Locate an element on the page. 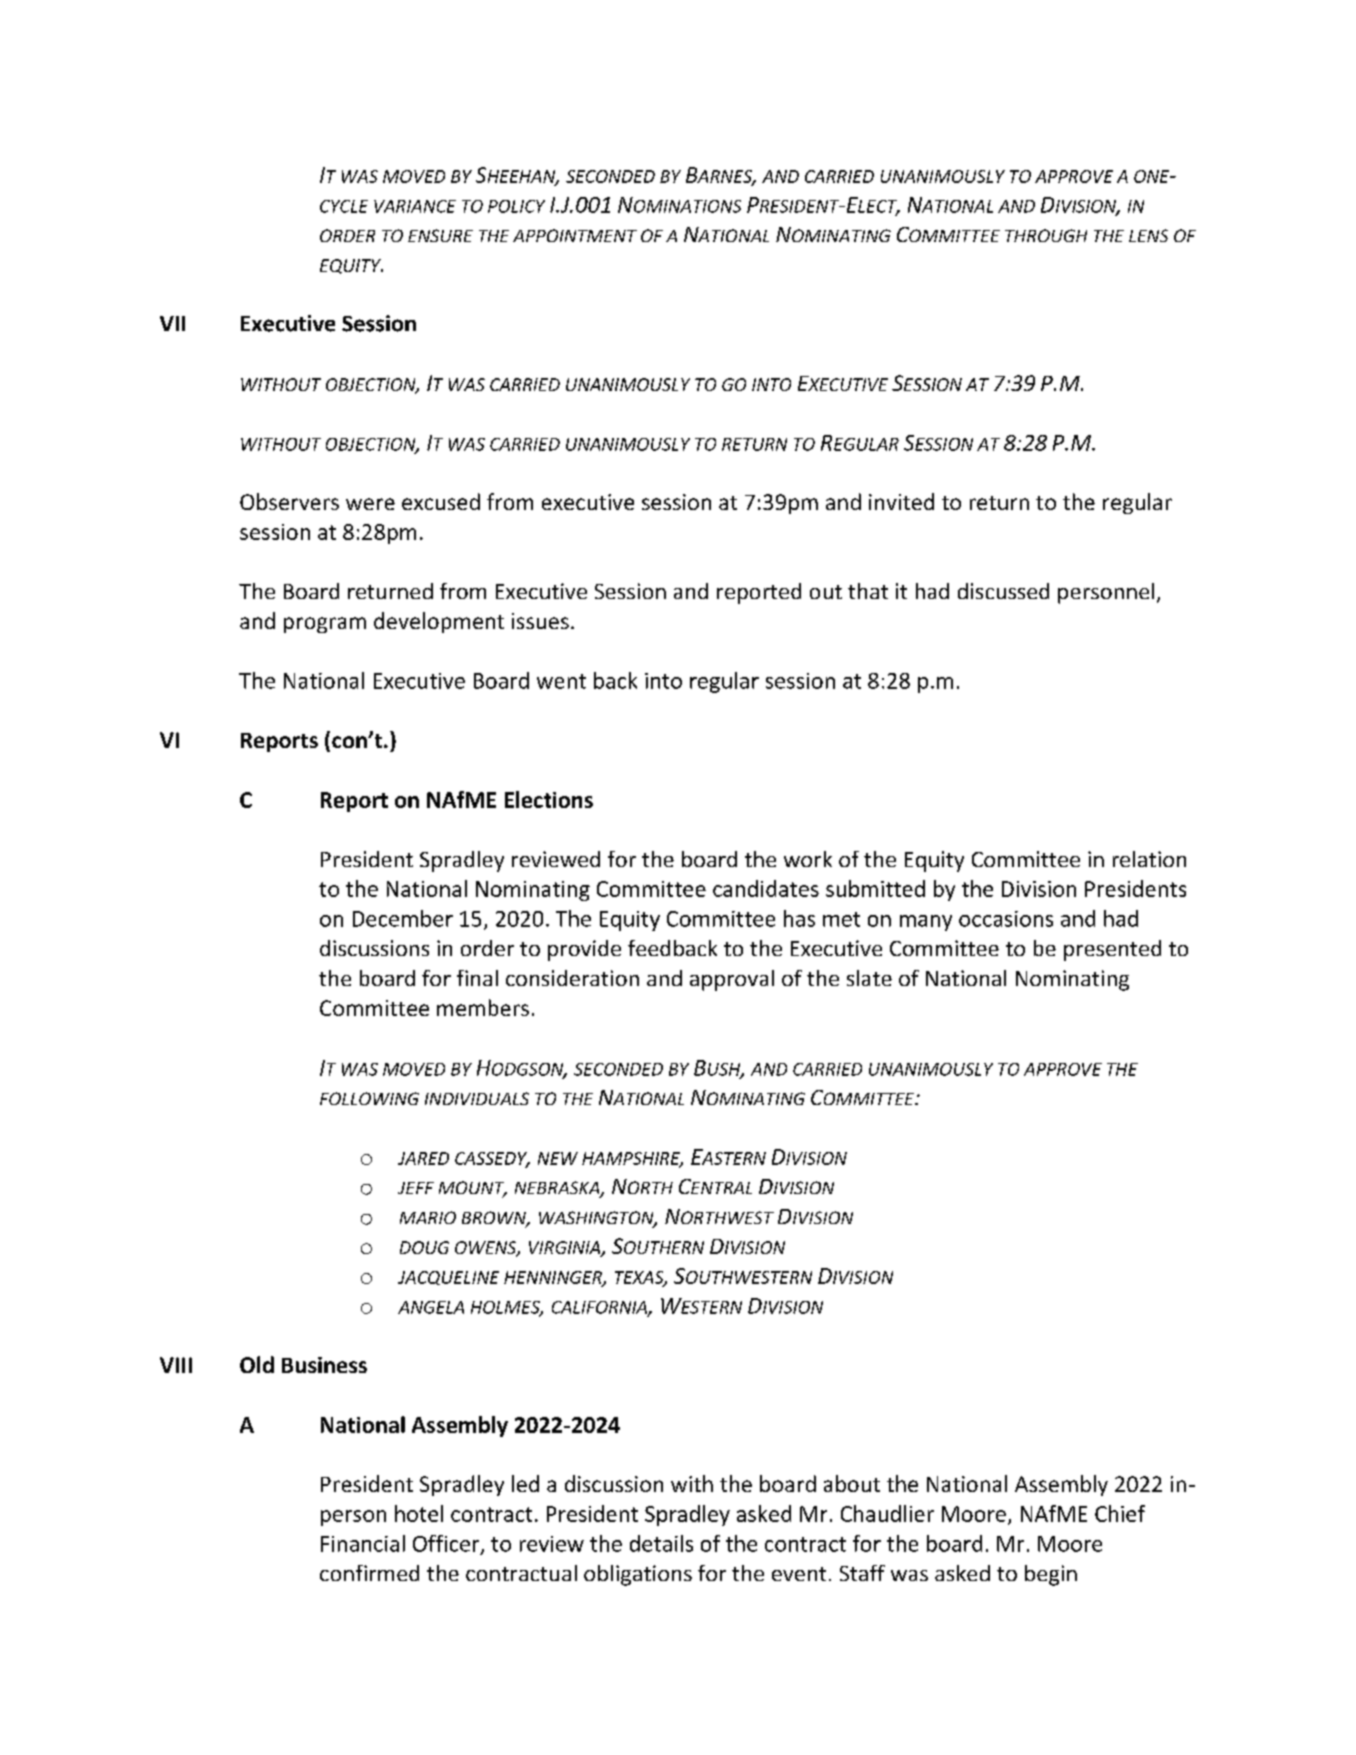 Image resolution: width=1356 pixels, height=1755 pixels. December is located at coordinates (403, 918).
